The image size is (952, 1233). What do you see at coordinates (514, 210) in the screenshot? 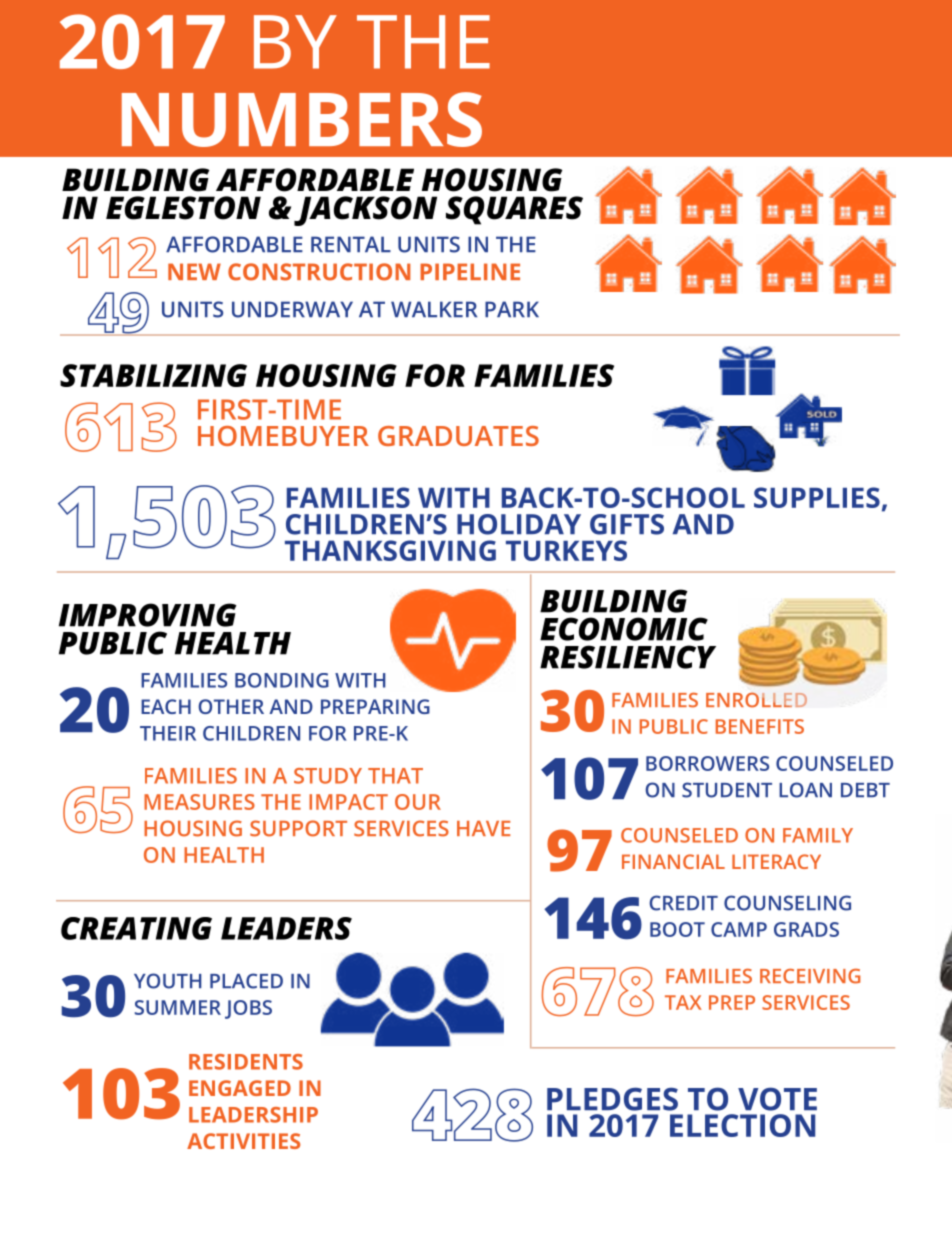
I see `SQUARES` at bounding box center [514, 210].
